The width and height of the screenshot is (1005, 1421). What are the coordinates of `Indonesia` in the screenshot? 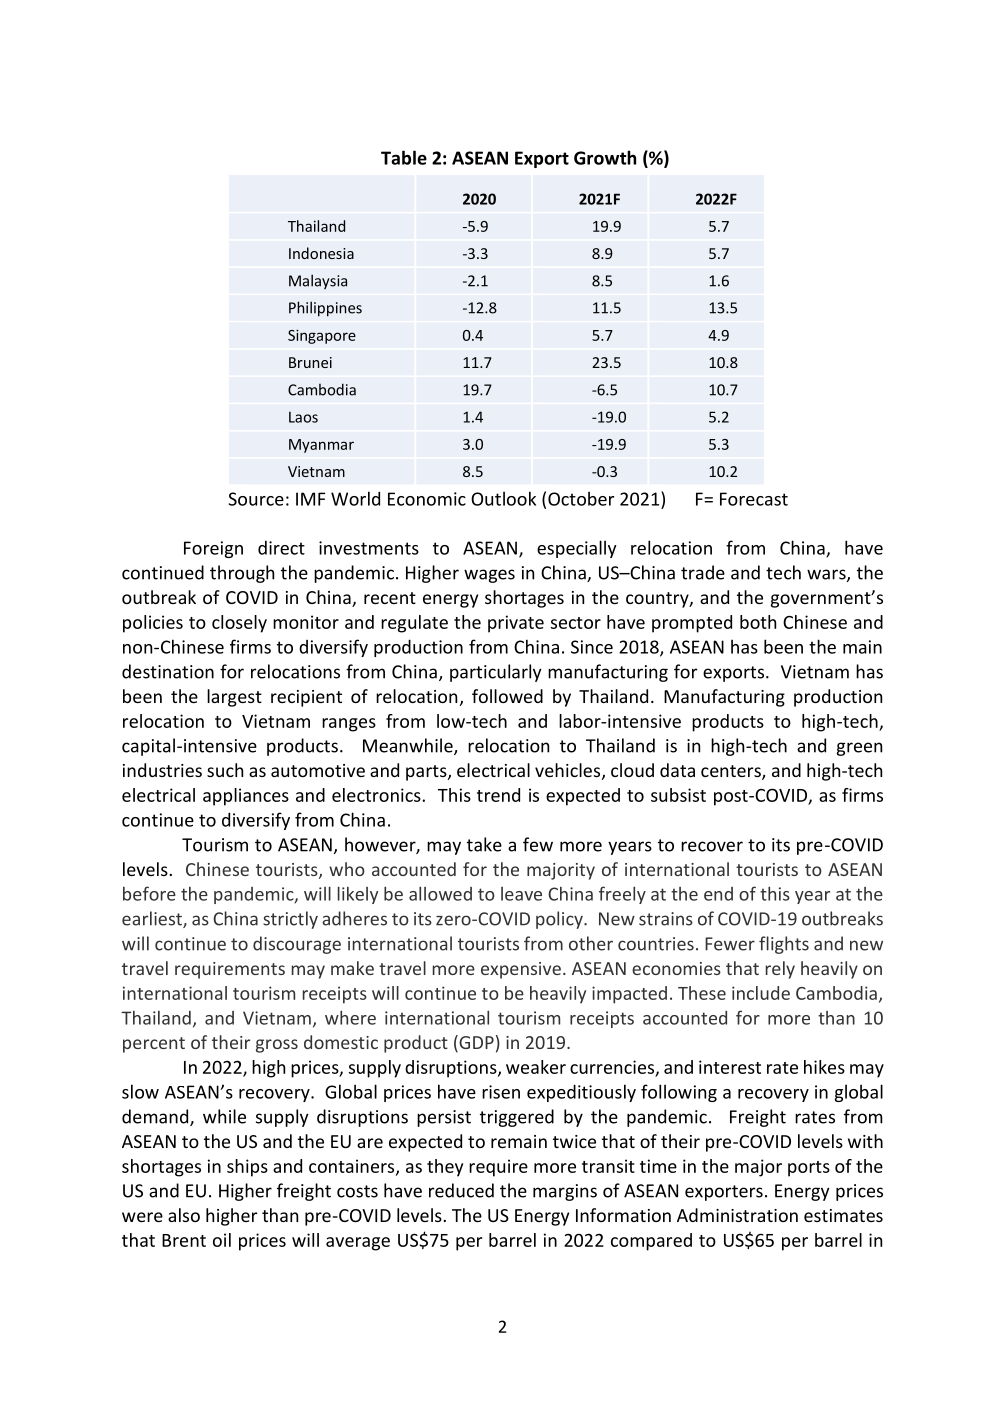 It's located at (321, 253).
